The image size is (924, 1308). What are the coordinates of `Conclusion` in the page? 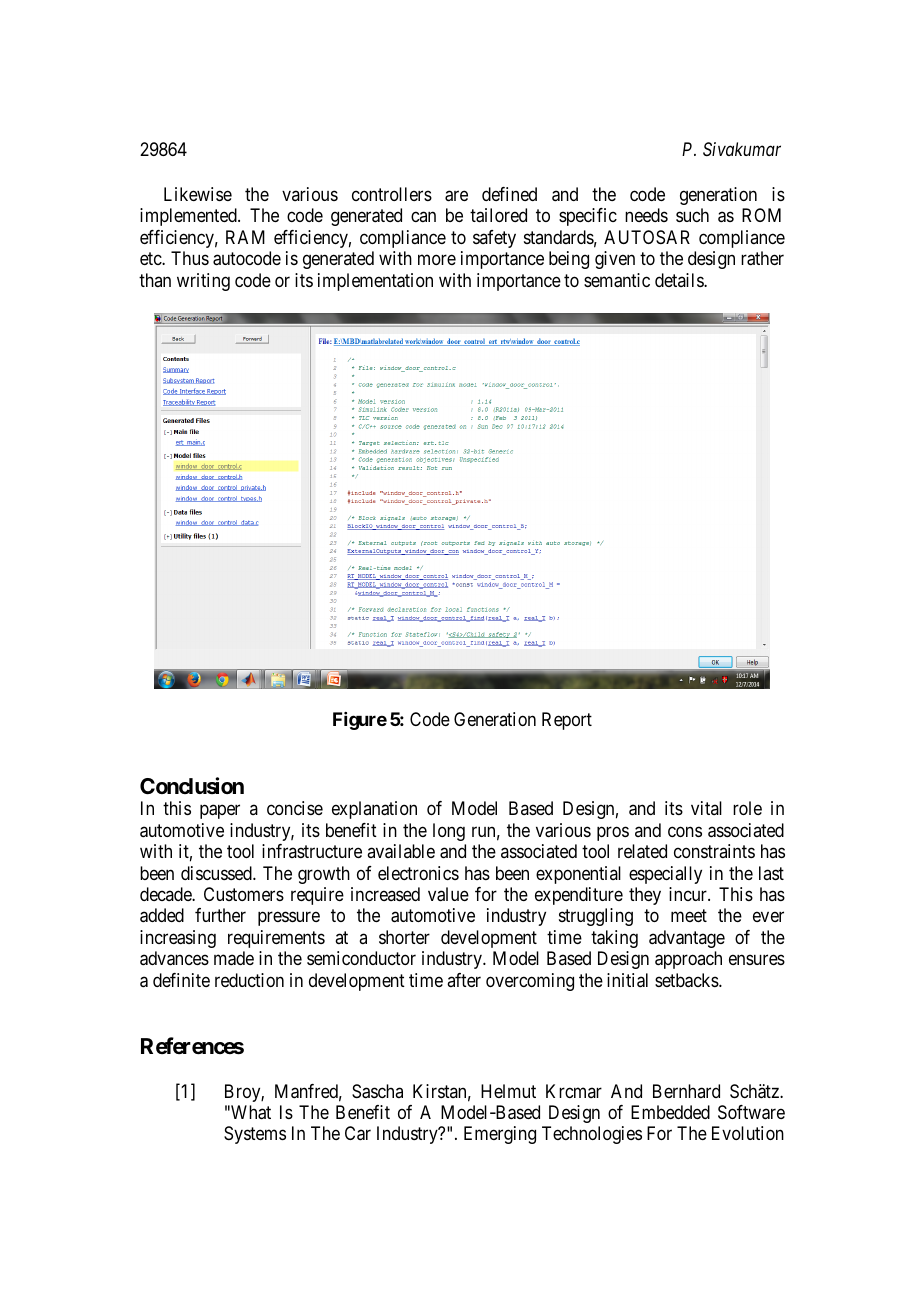 It's located at (192, 785).
